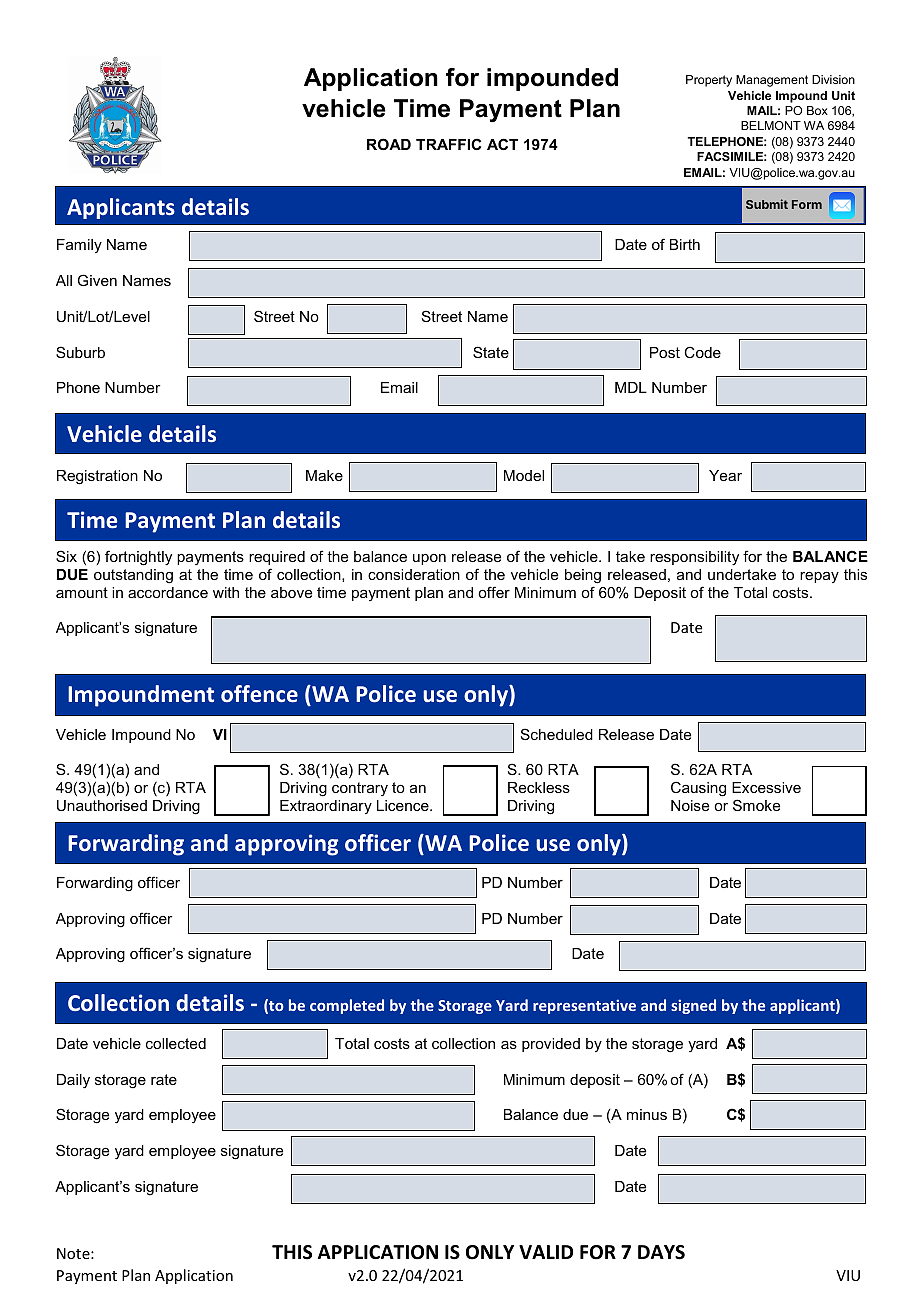  Describe the element at coordinates (79, 246) in the page. I see `Family` at that location.
